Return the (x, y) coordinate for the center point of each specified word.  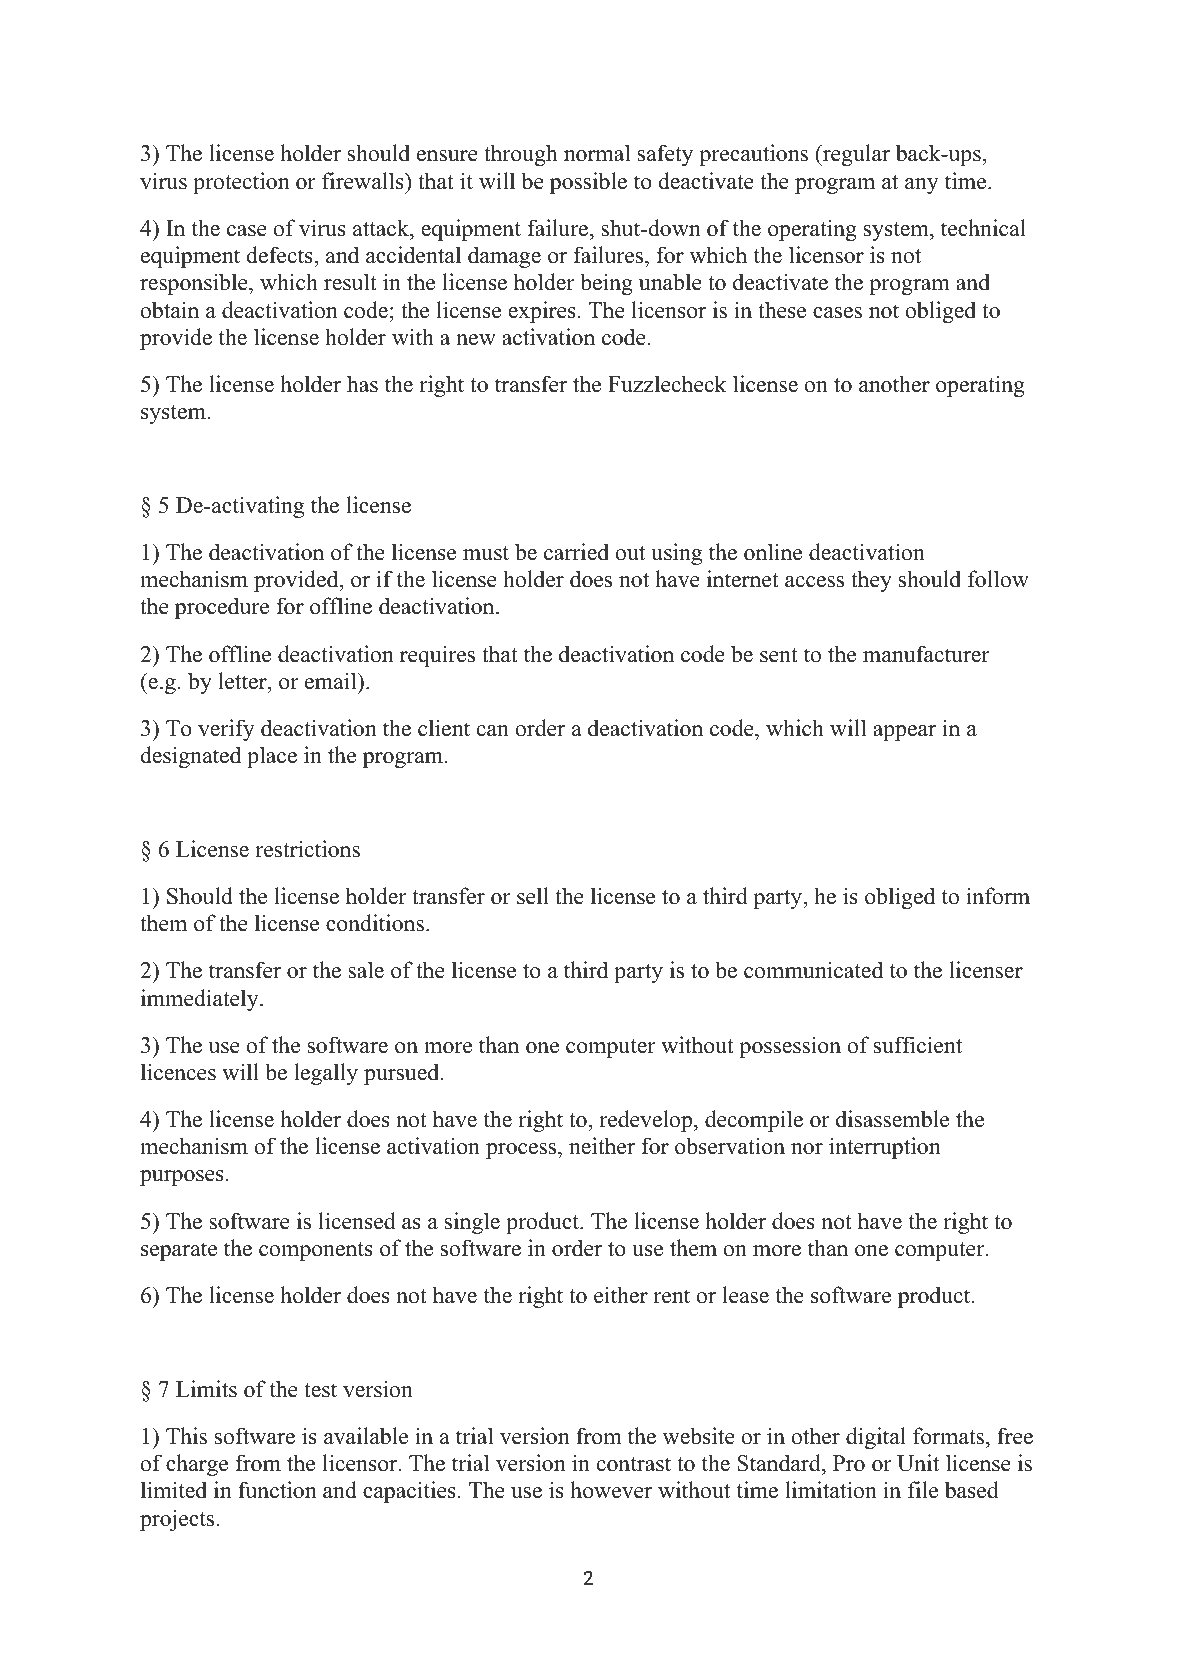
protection (241, 183)
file (923, 1490)
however (611, 1490)
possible (588, 183)
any (922, 186)
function (277, 1490)
